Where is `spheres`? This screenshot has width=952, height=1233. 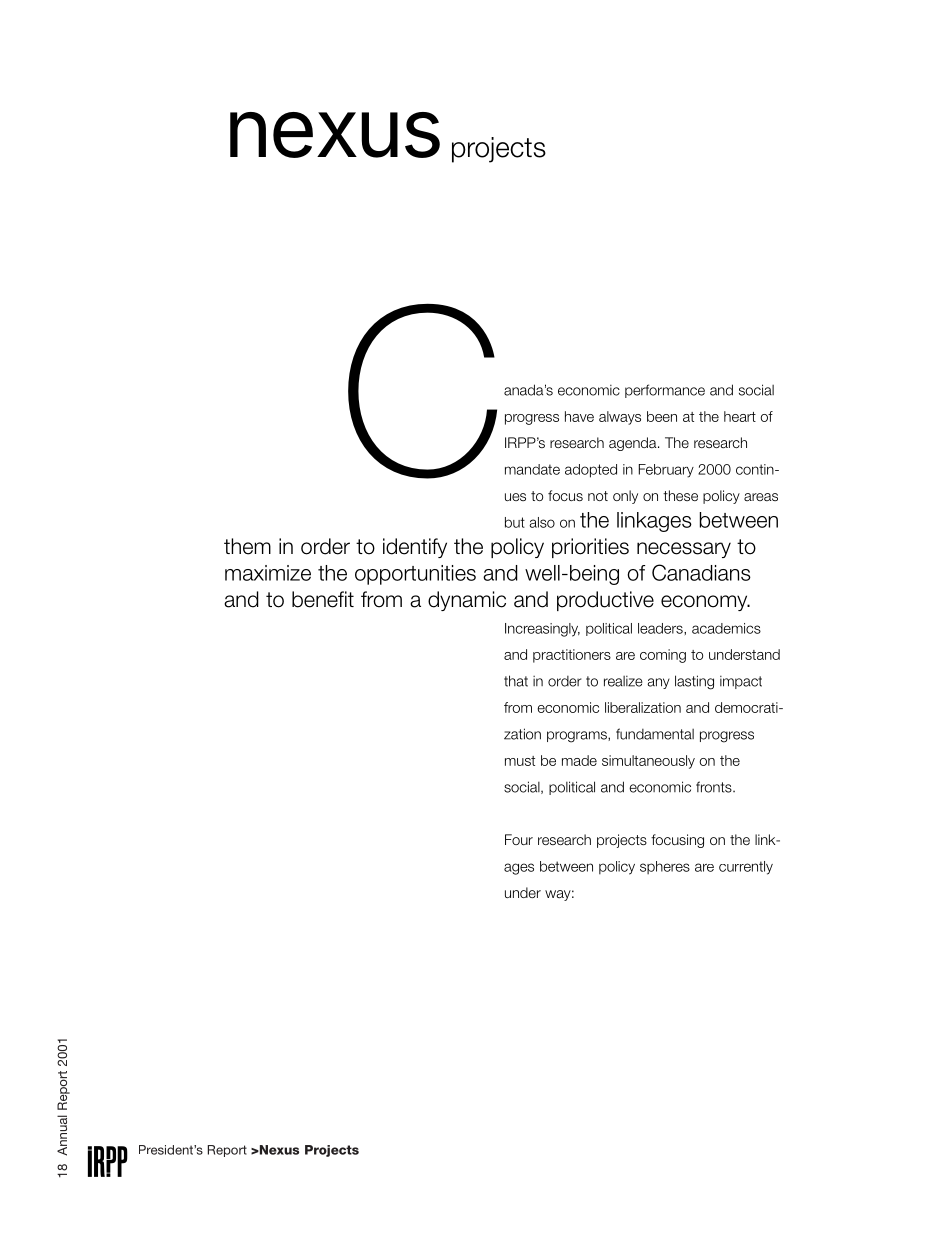
spheres is located at coordinates (665, 867).
